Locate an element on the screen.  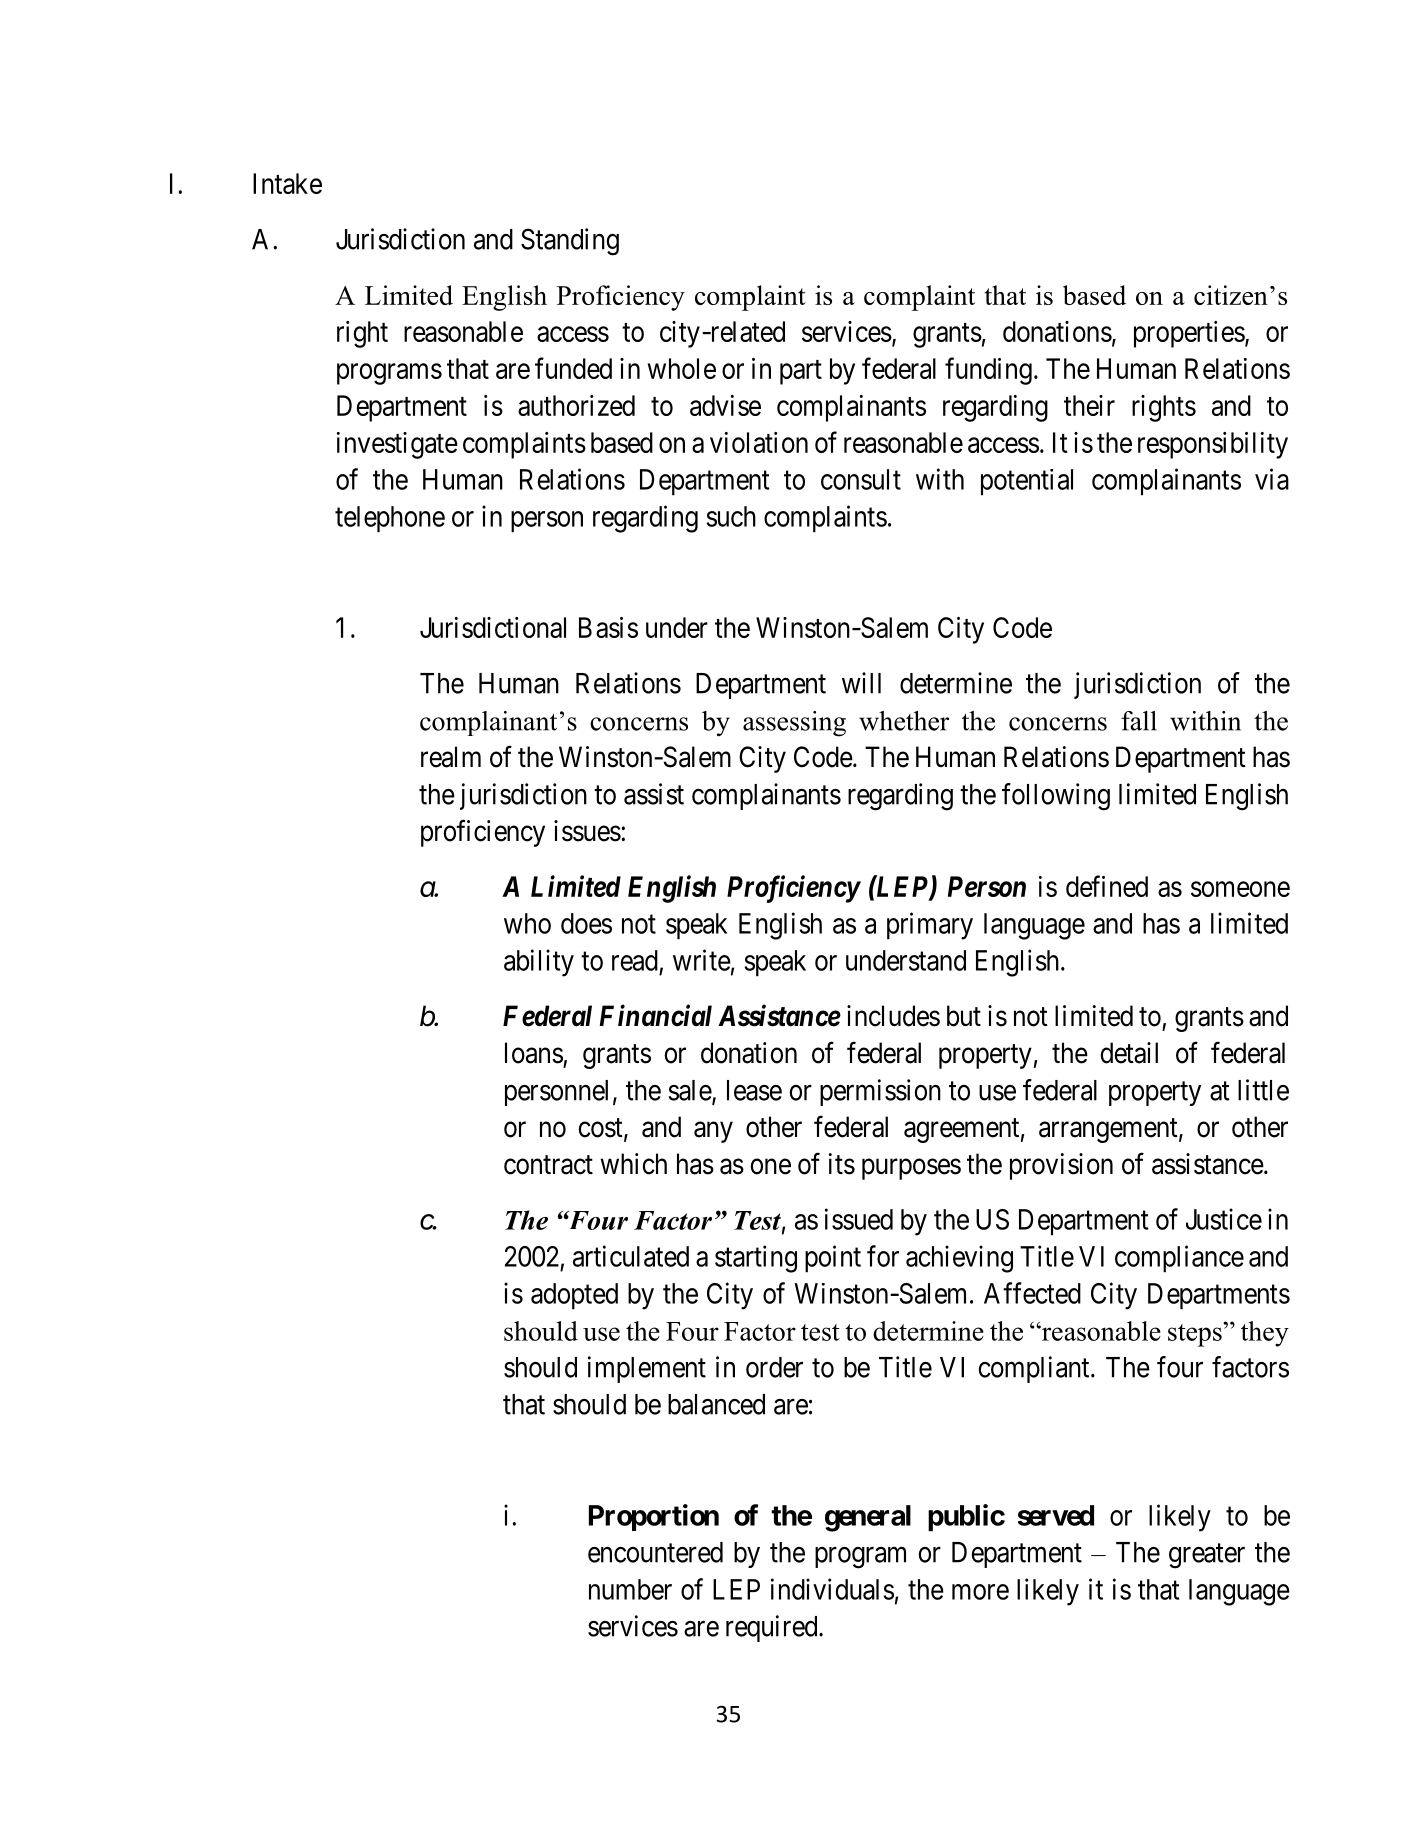
fall is located at coordinates (1139, 721).
